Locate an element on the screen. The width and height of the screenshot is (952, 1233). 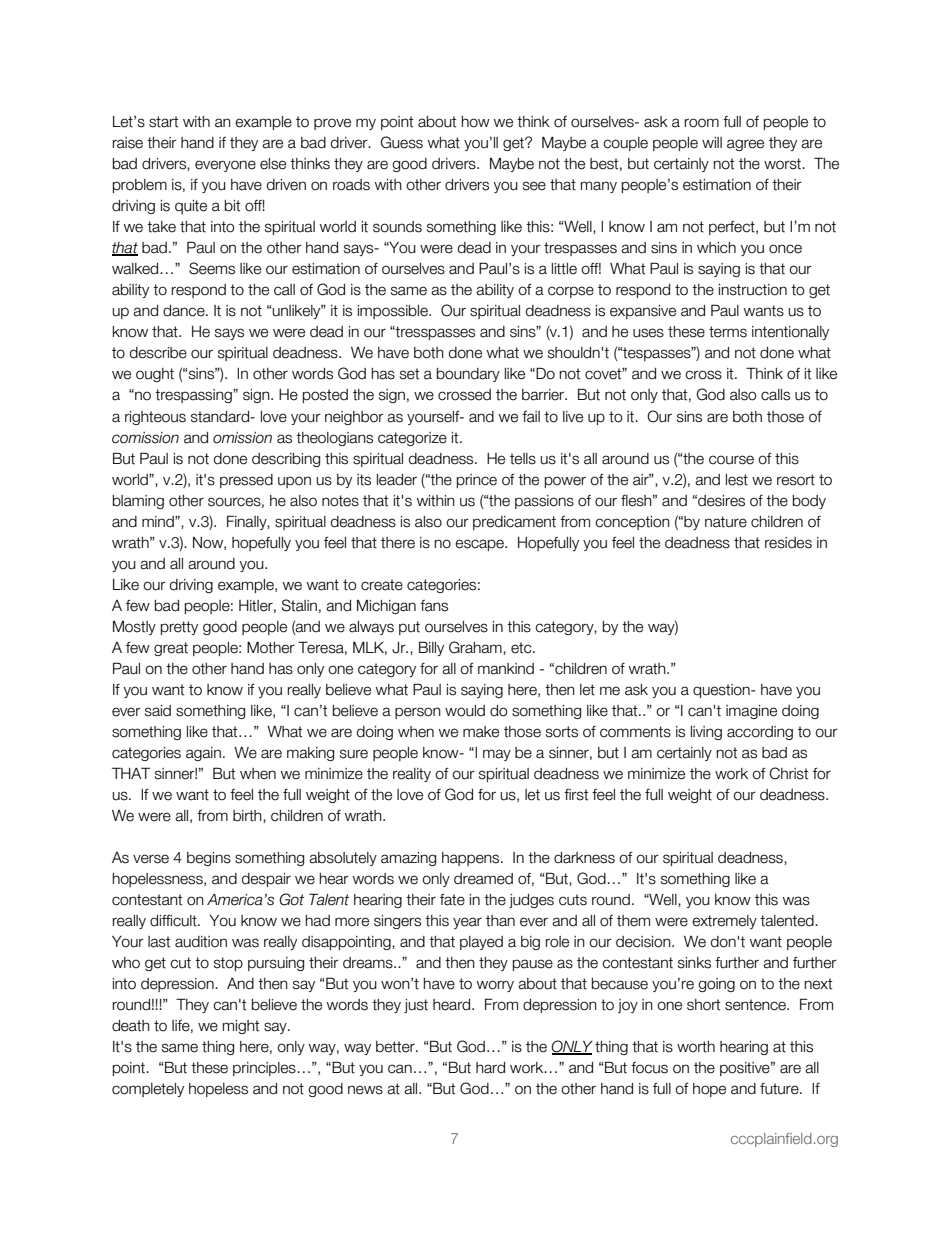
course is located at coordinates (731, 460).
